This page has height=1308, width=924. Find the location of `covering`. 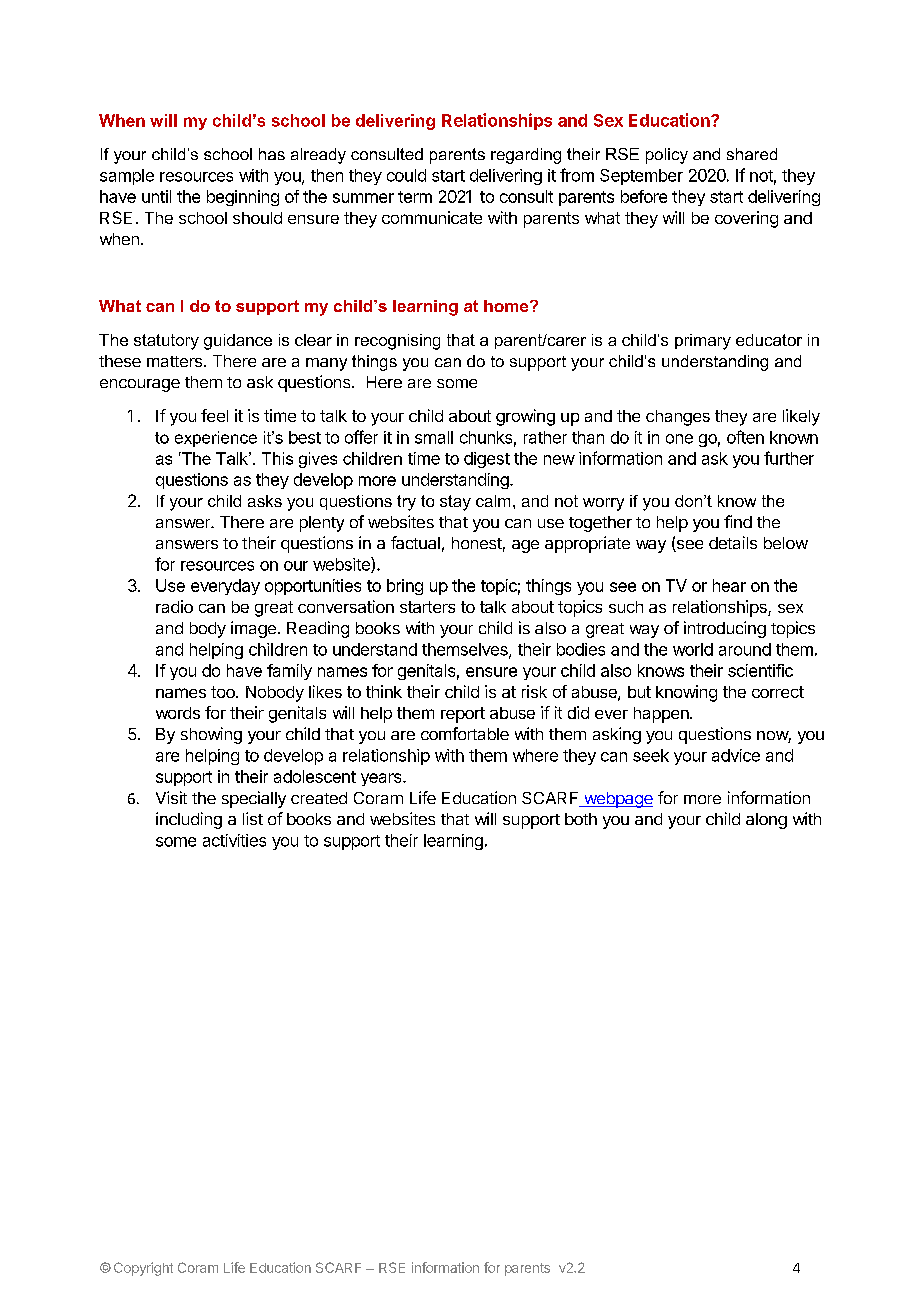

covering is located at coordinates (746, 219).
